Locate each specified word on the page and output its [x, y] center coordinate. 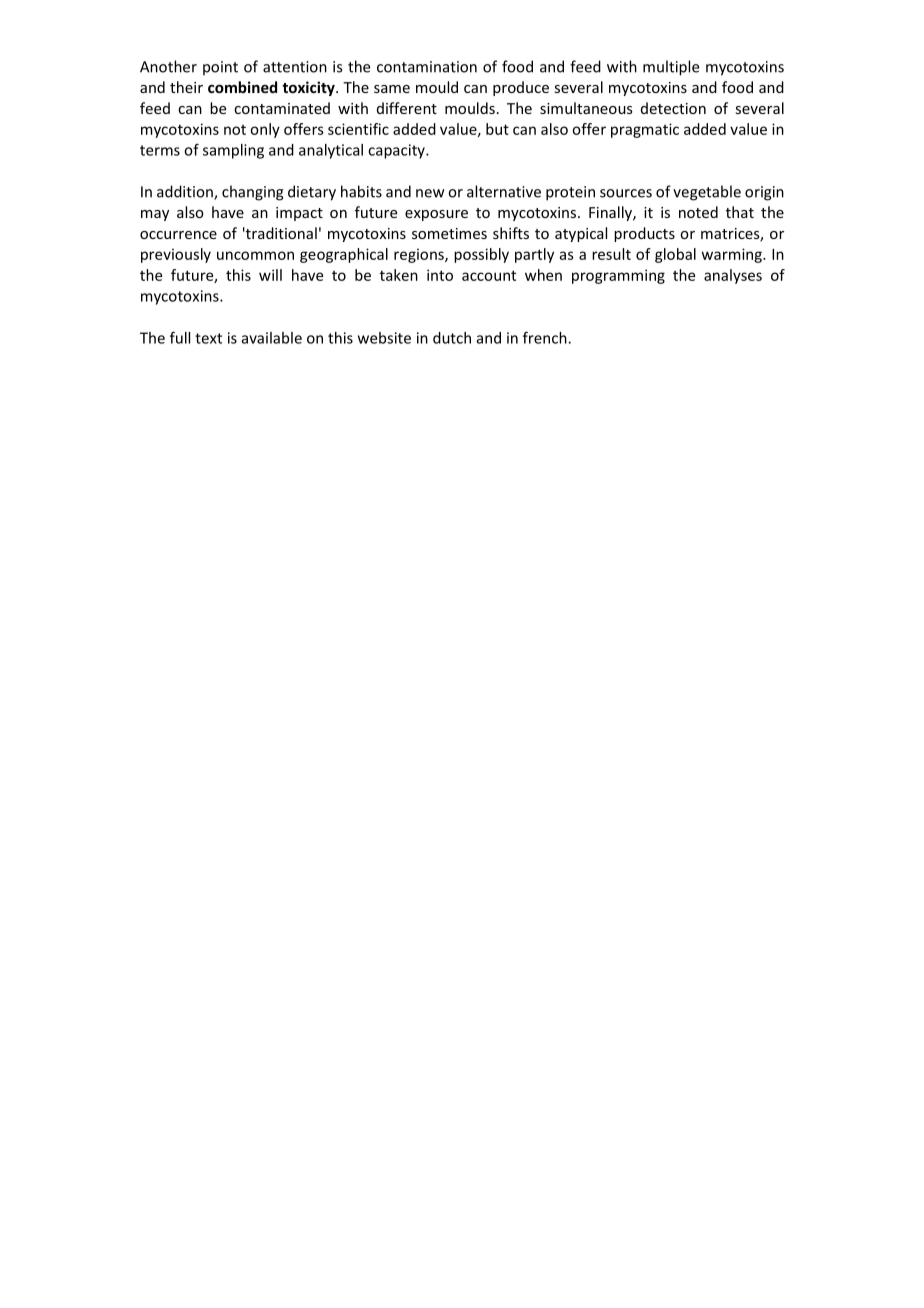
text [208, 338]
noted [698, 212]
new [430, 193]
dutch [452, 338]
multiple [671, 68]
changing [253, 193]
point [220, 68]
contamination [427, 67]
